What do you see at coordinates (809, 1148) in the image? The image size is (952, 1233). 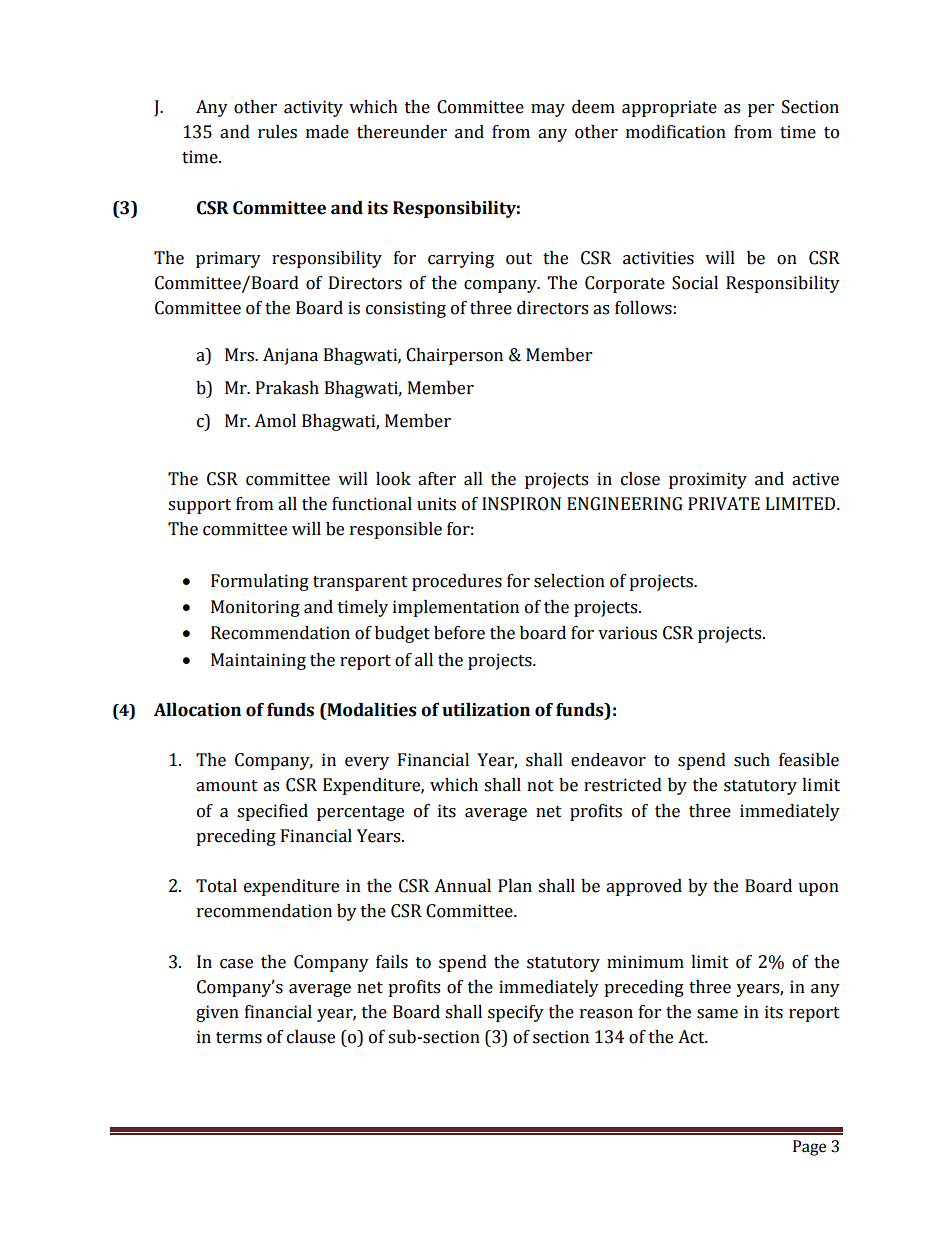 I see `Page` at bounding box center [809, 1148].
